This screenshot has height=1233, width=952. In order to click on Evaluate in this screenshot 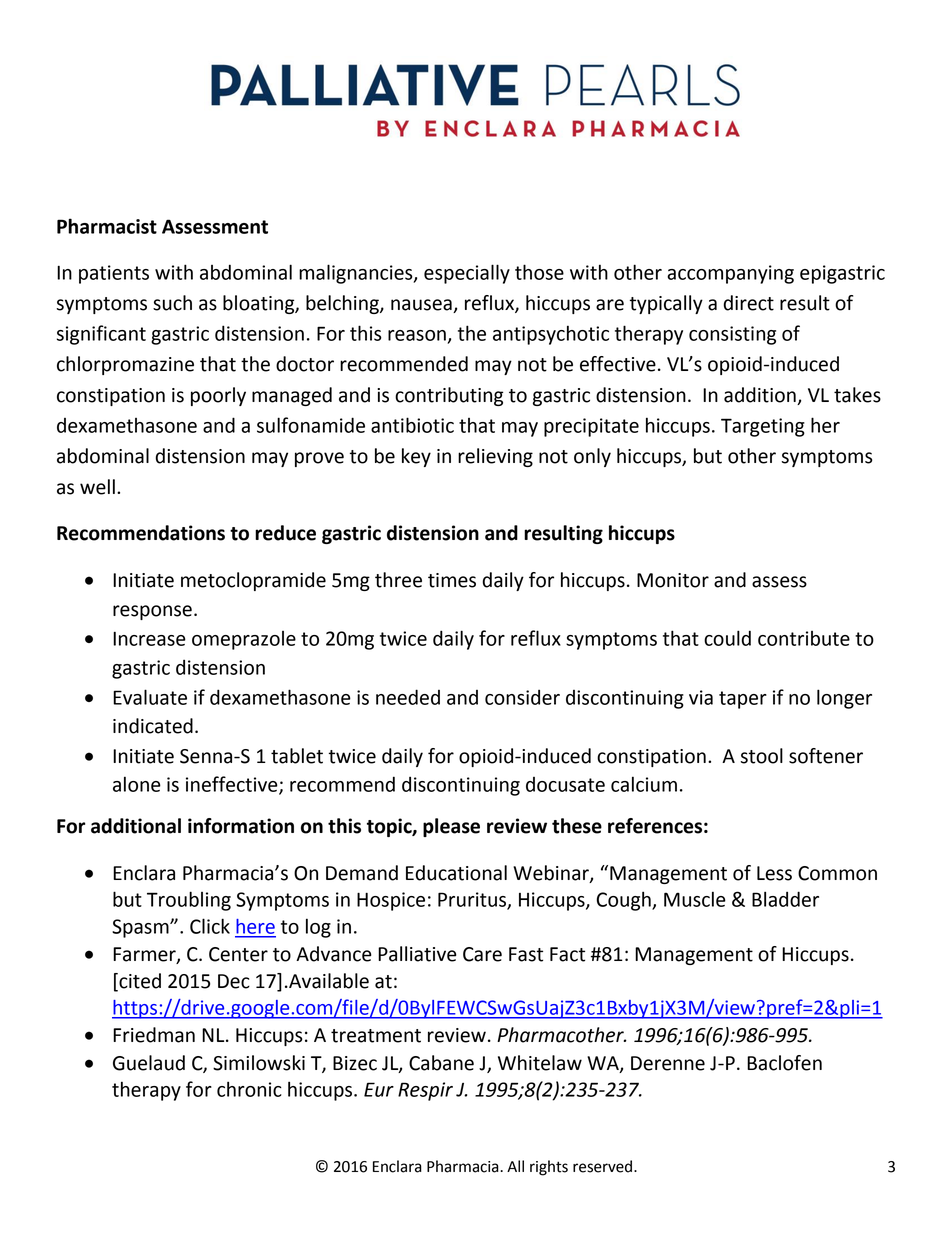, I will do `click(150, 697)`.
